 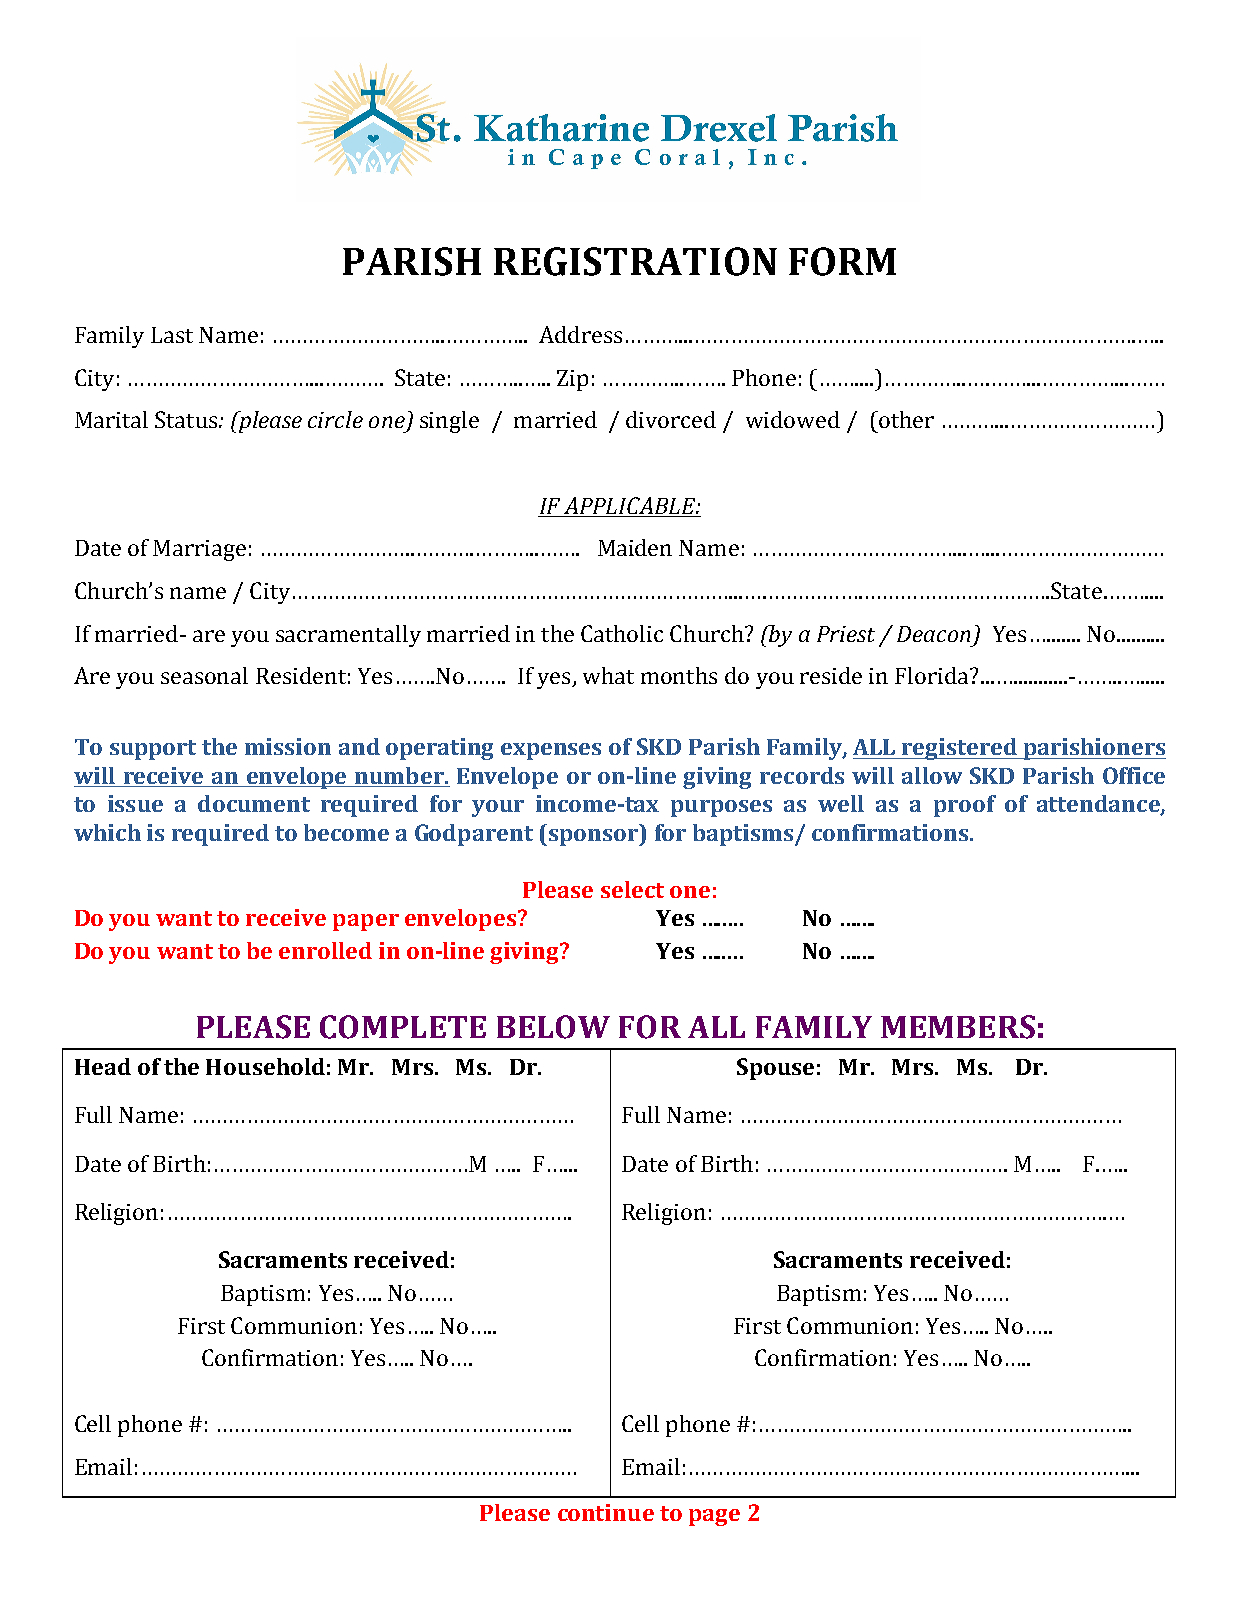 What do you see at coordinates (172, 335) in the screenshot?
I see `Last` at bounding box center [172, 335].
